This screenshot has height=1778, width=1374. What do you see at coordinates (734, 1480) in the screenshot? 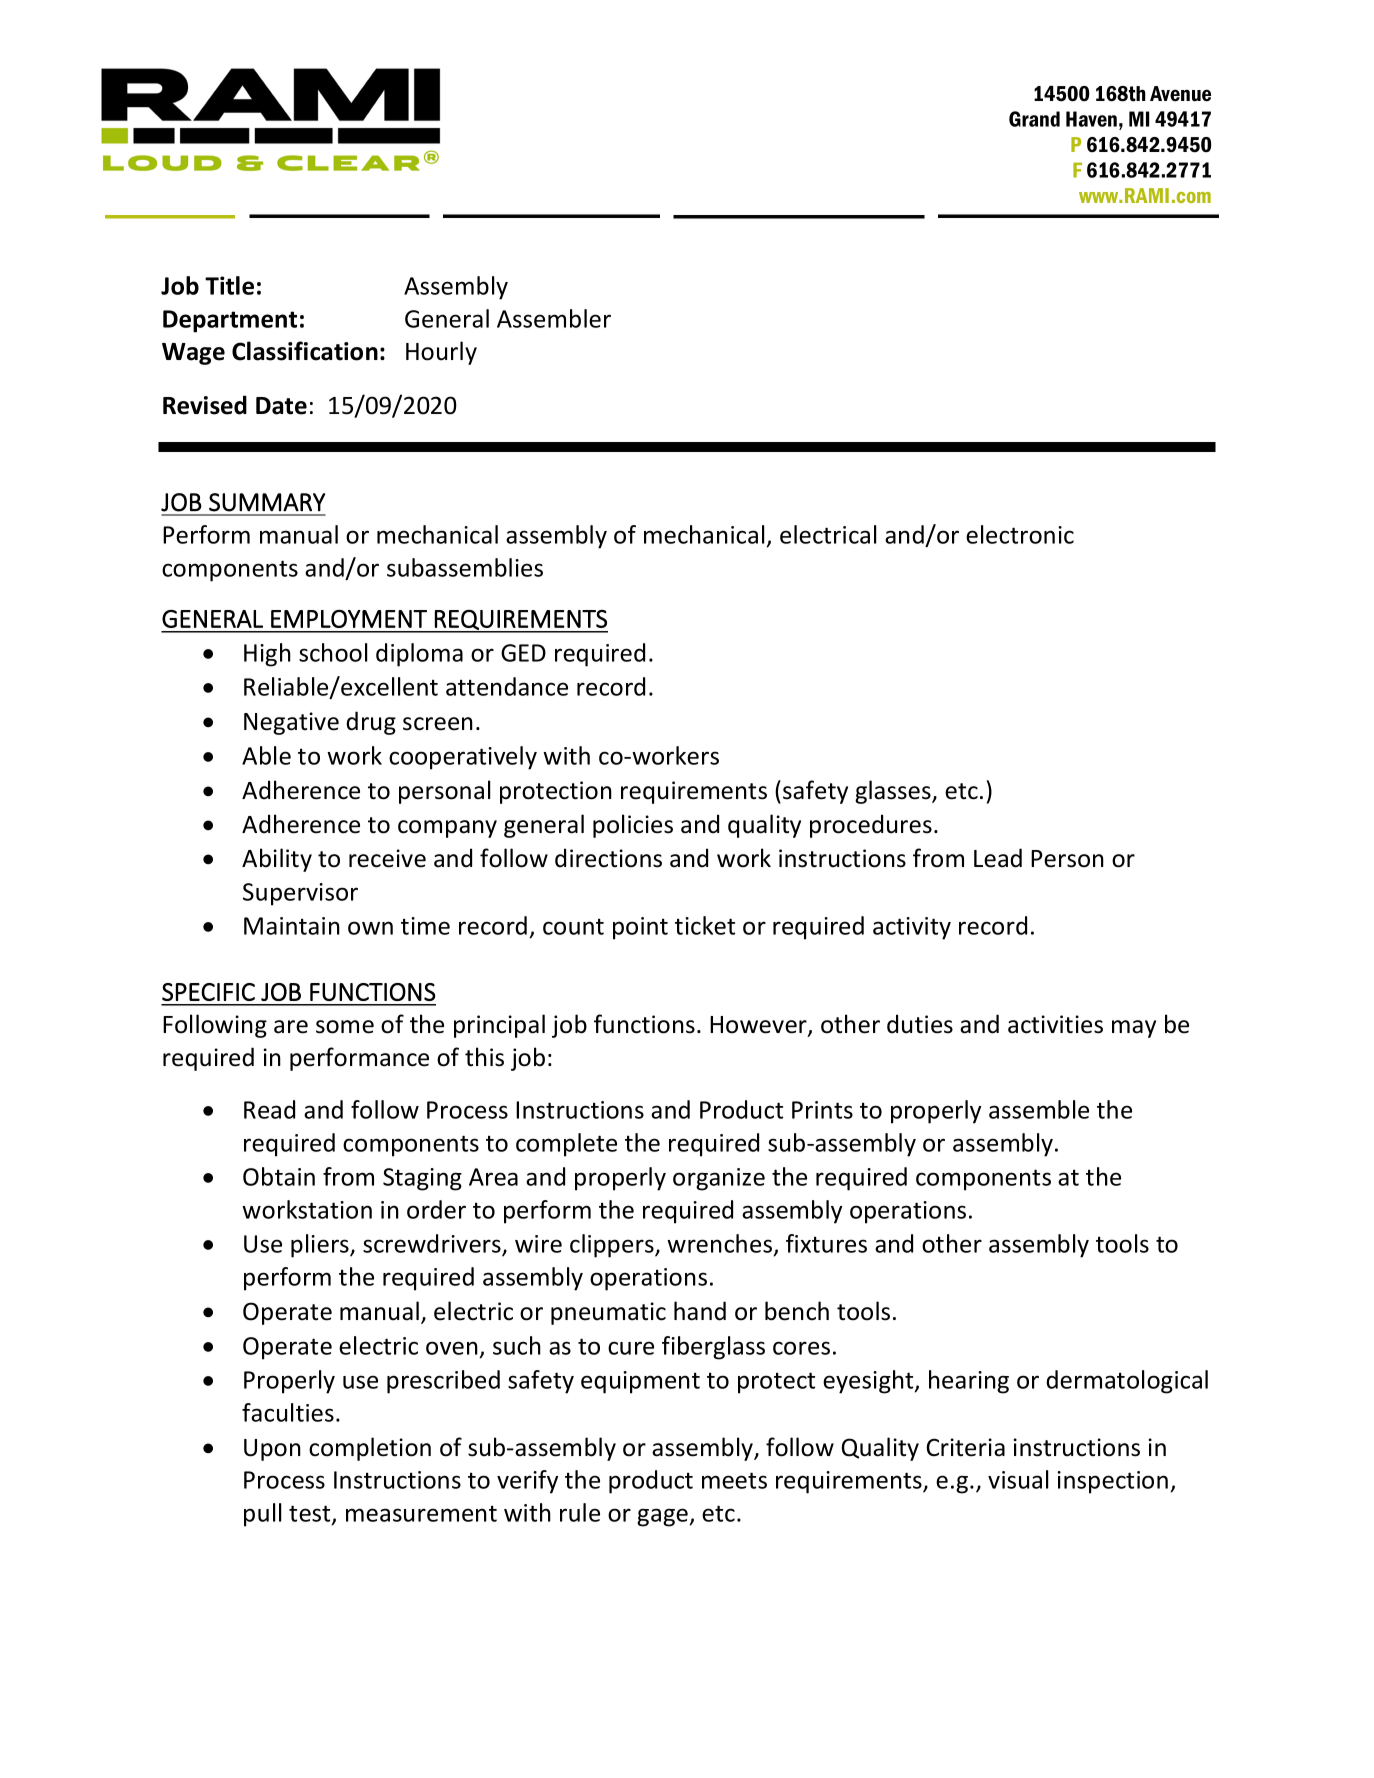
I see `meets` at bounding box center [734, 1480].
